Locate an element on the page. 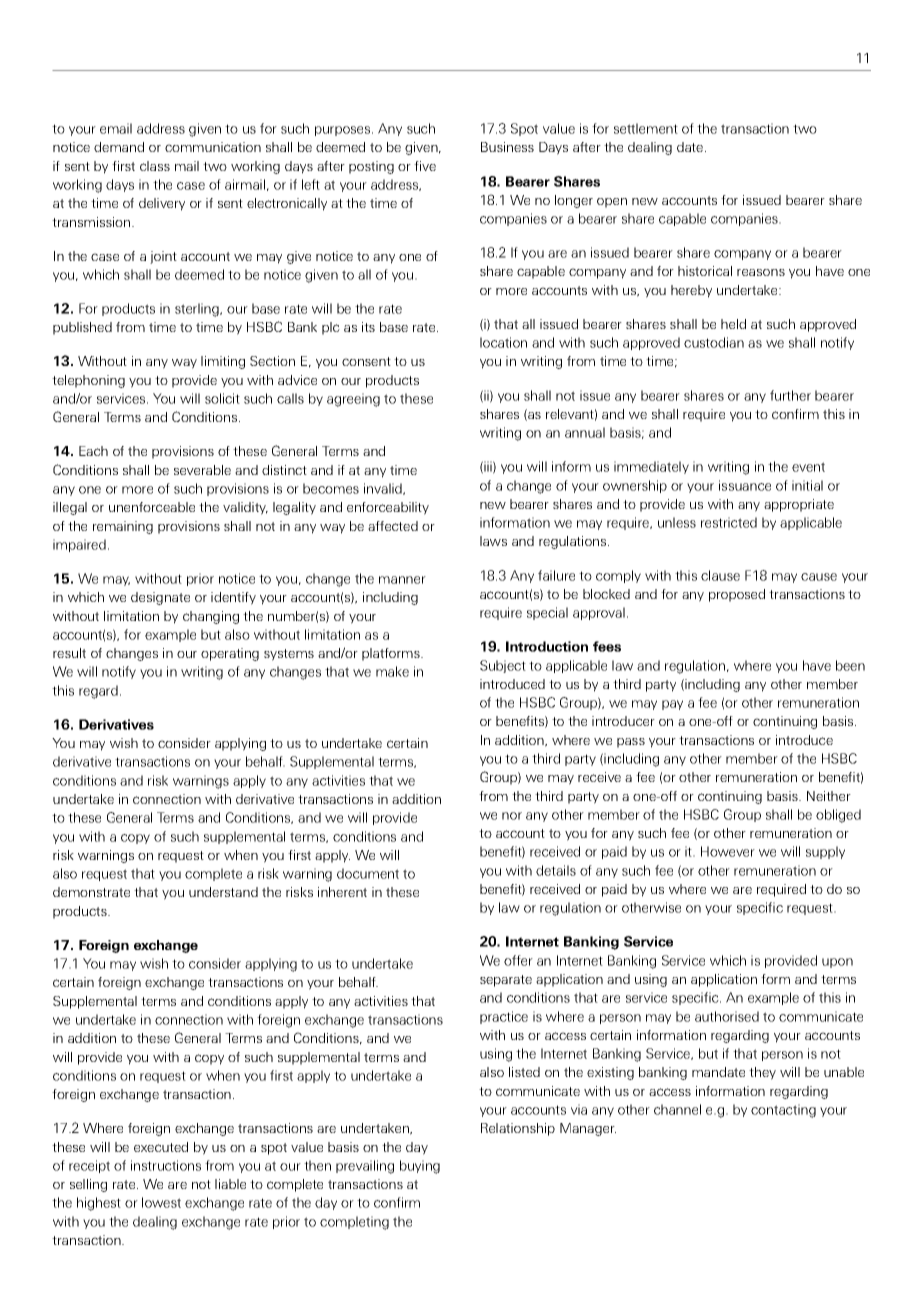 This page has height=1308, width=924. lowest is located at coordinates (161, 1202).
